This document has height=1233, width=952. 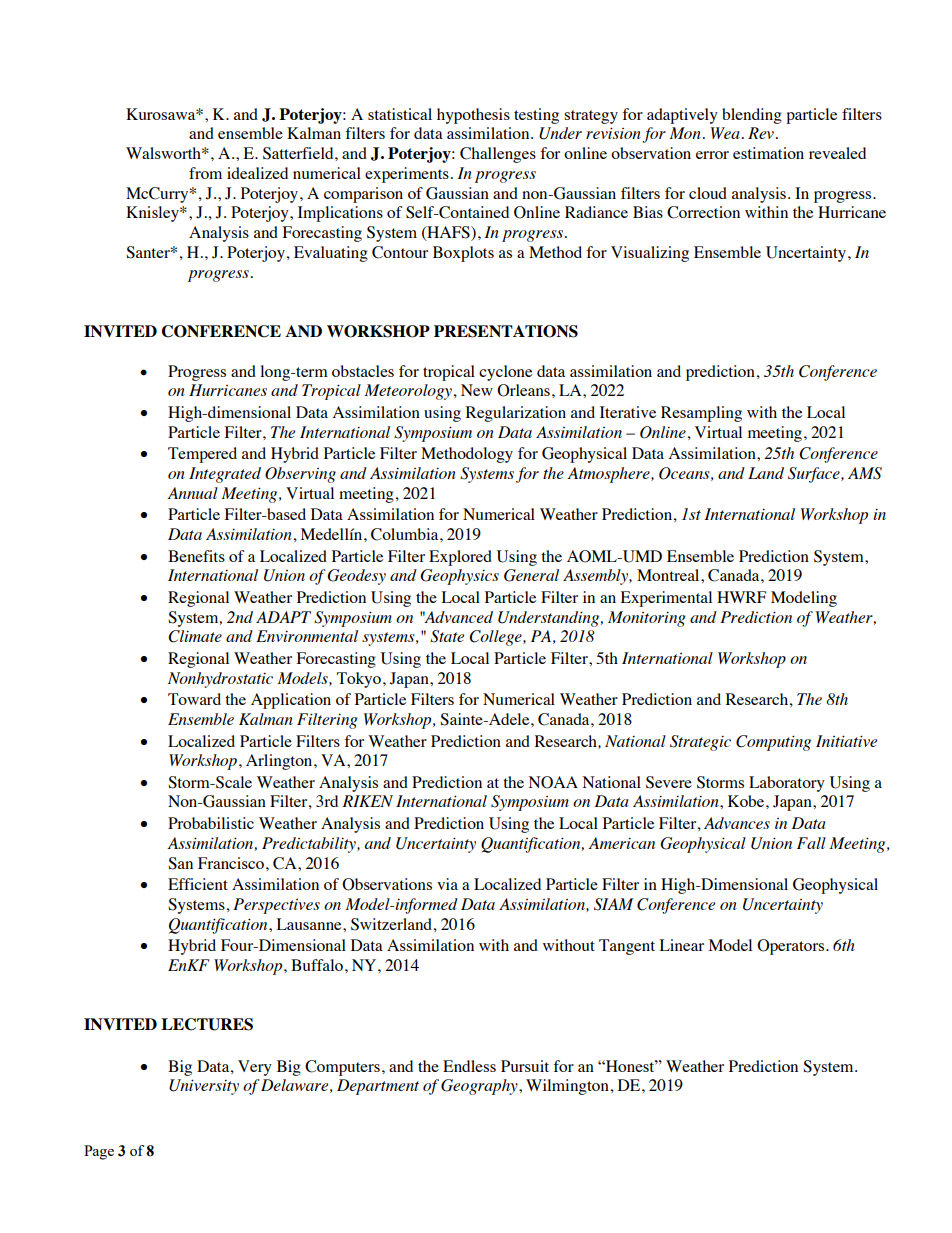 What do you see at coordinates (205, 173) in the document?
I see `from` at bounding box center [205, 173].
